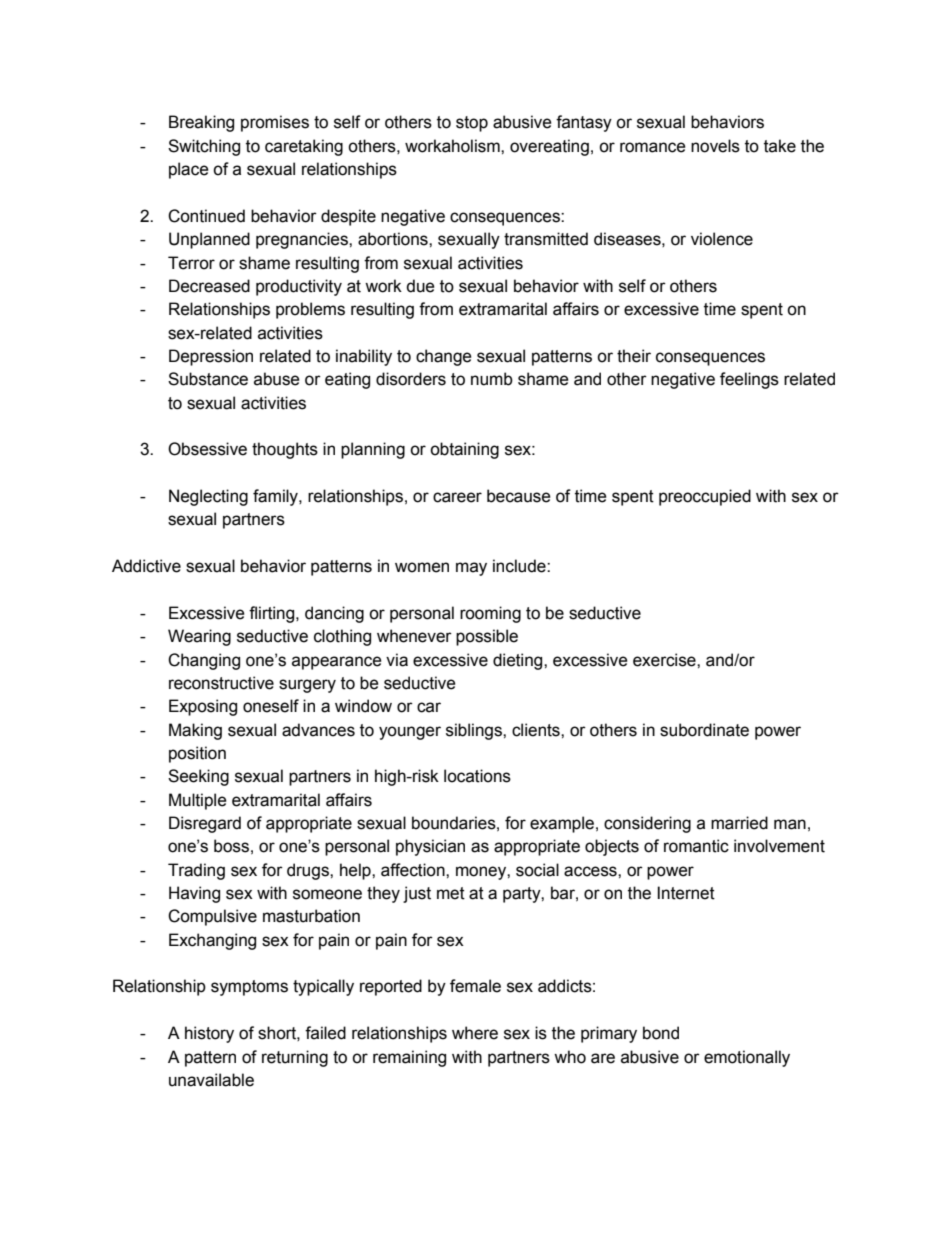  Describe the element at coordinates (204, 147) in the screenshot. I see `Switching` at that location.
